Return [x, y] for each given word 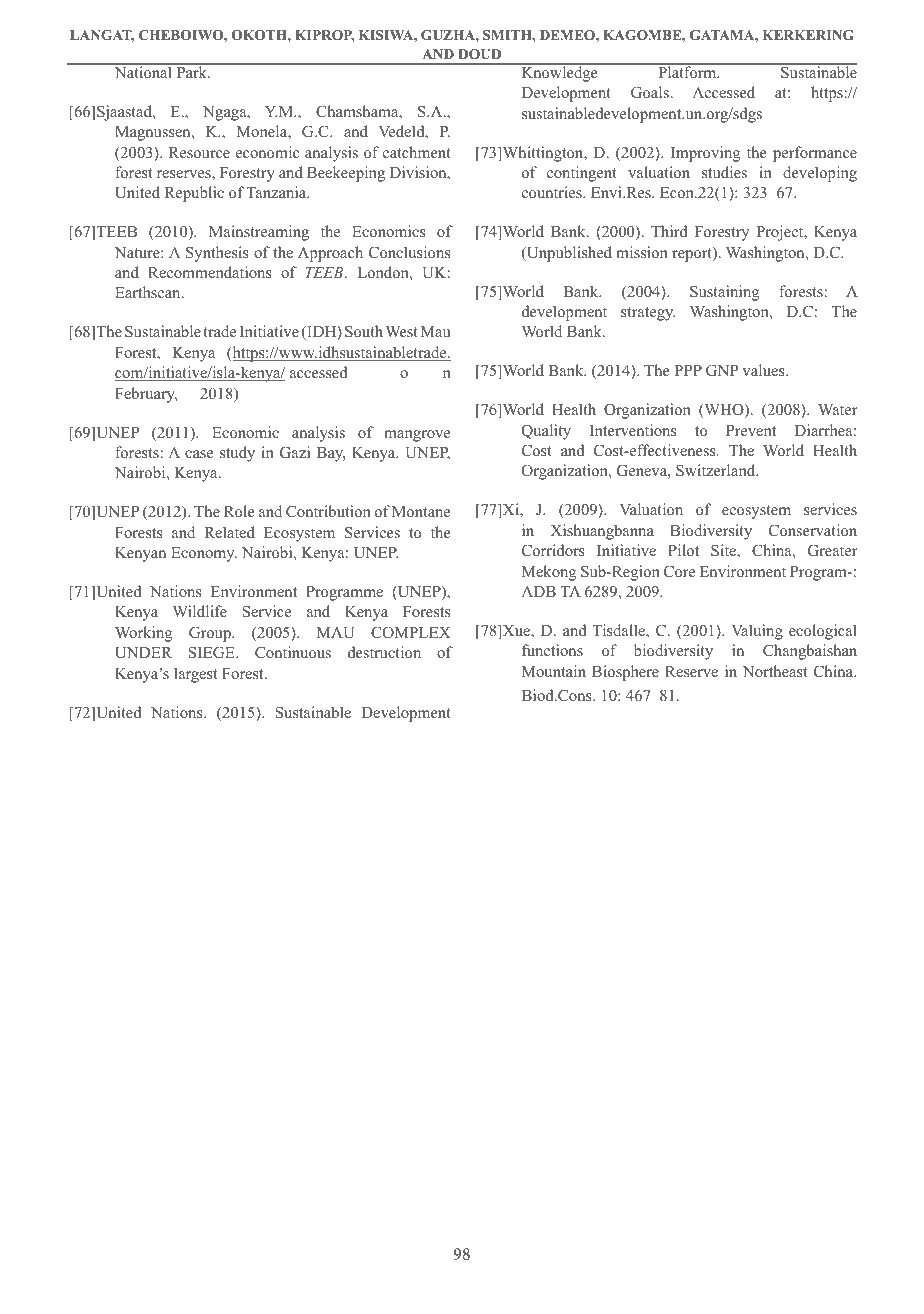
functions [552, 650]
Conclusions [409, 252]
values [764, 370]
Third [669, 231]
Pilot [683, 550]
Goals [651, 92]
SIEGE [213, 652]
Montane [421, 511]
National [143, 71]
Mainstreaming [259, 233]
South [364, 331]
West [401, 331]
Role [239, 511]
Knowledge [559, 73]
